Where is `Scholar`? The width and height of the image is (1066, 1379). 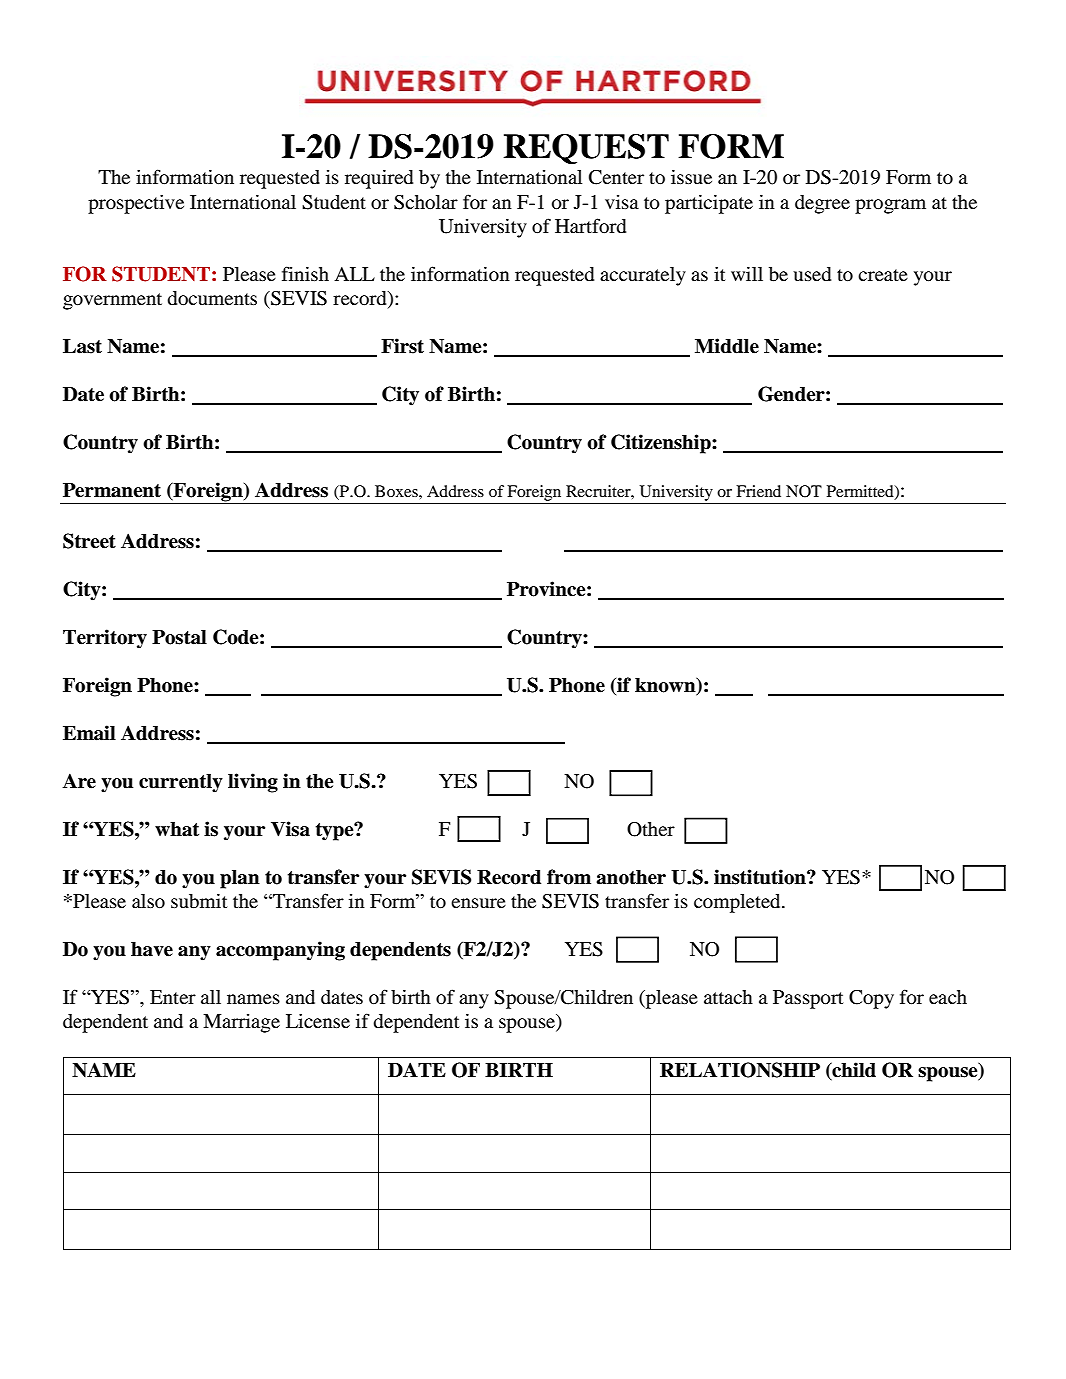 Scholar is located at coordinates (426, 202).
